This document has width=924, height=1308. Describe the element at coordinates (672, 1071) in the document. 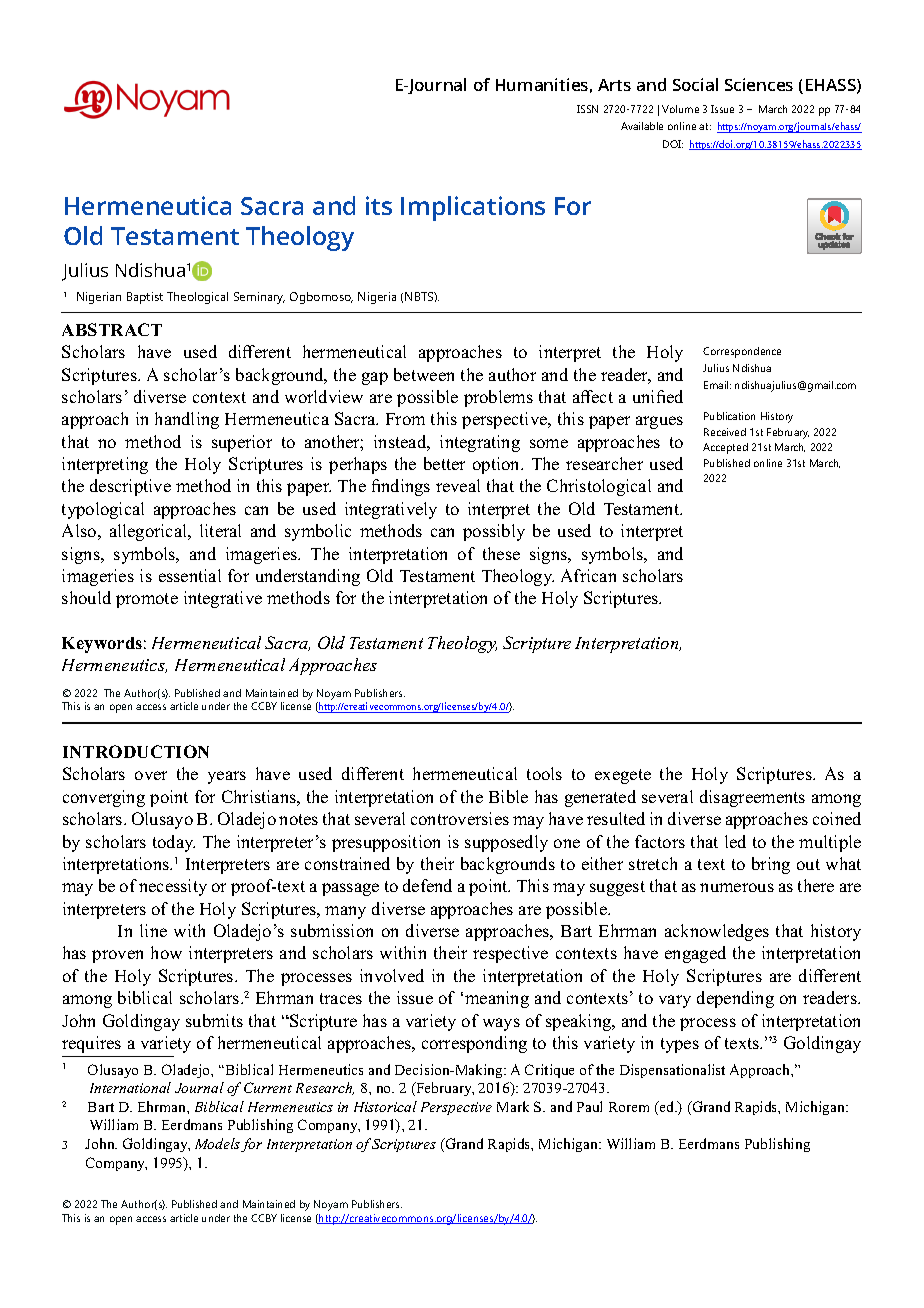

I see `Dispensationalist` at that location.
